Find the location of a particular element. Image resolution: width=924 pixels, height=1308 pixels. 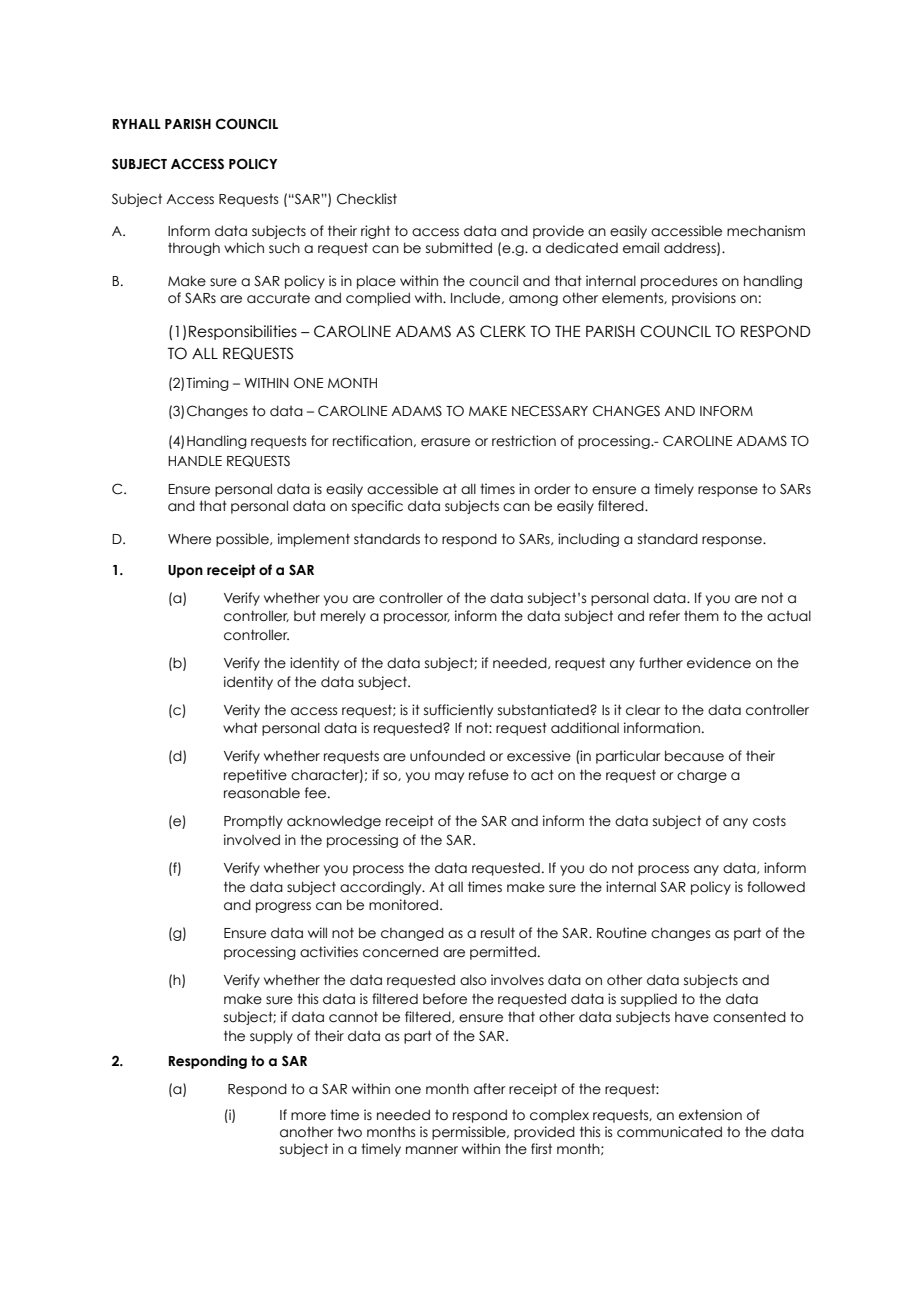

extension is located at coordinates (710, 1115).
